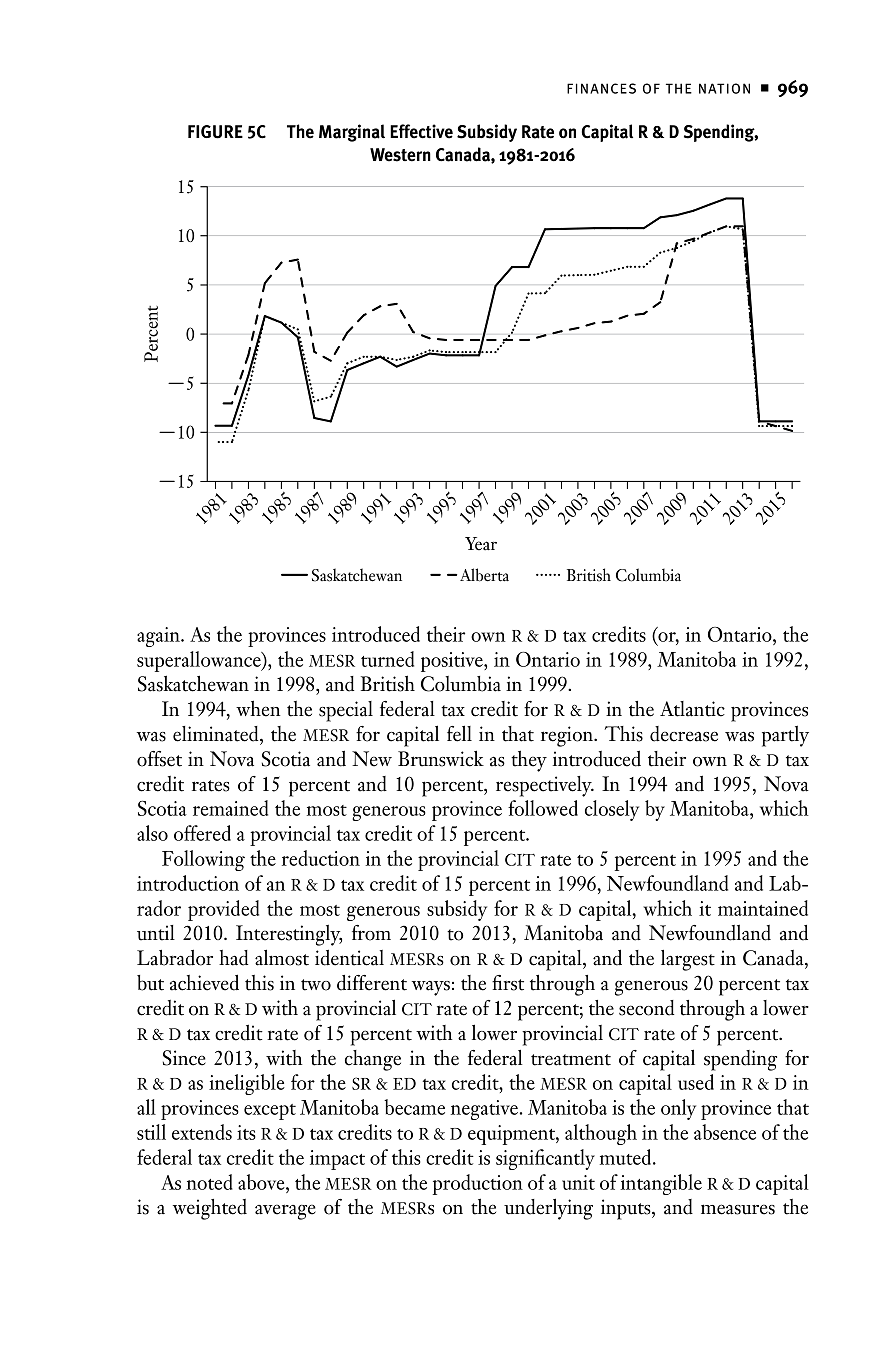 The height and width of the screenshot is (1345, 896). Describe the element at coordinates (601, 88) in the screenshot. I see `finances` at that location.
